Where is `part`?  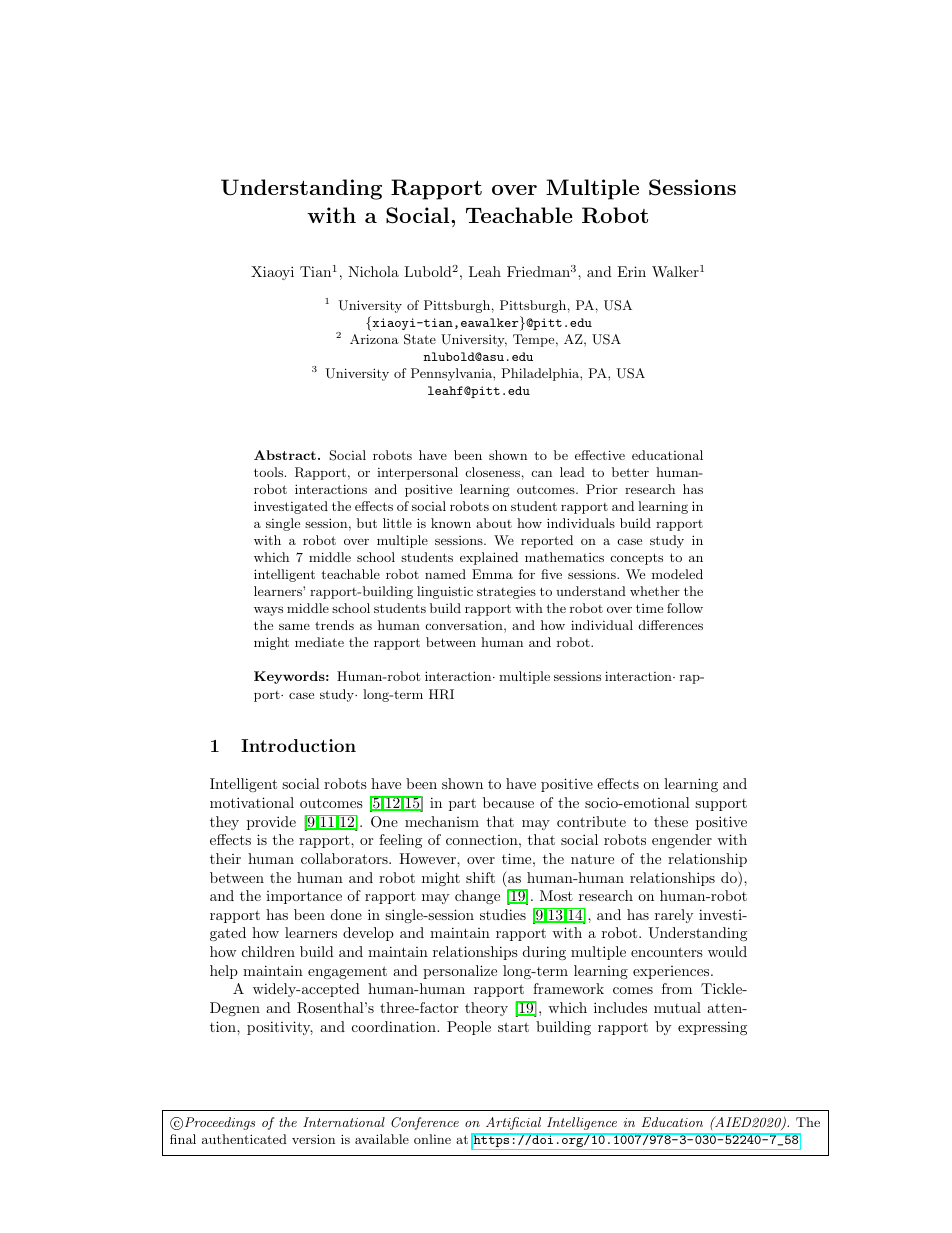
part is located at coordinates (462, 804).
